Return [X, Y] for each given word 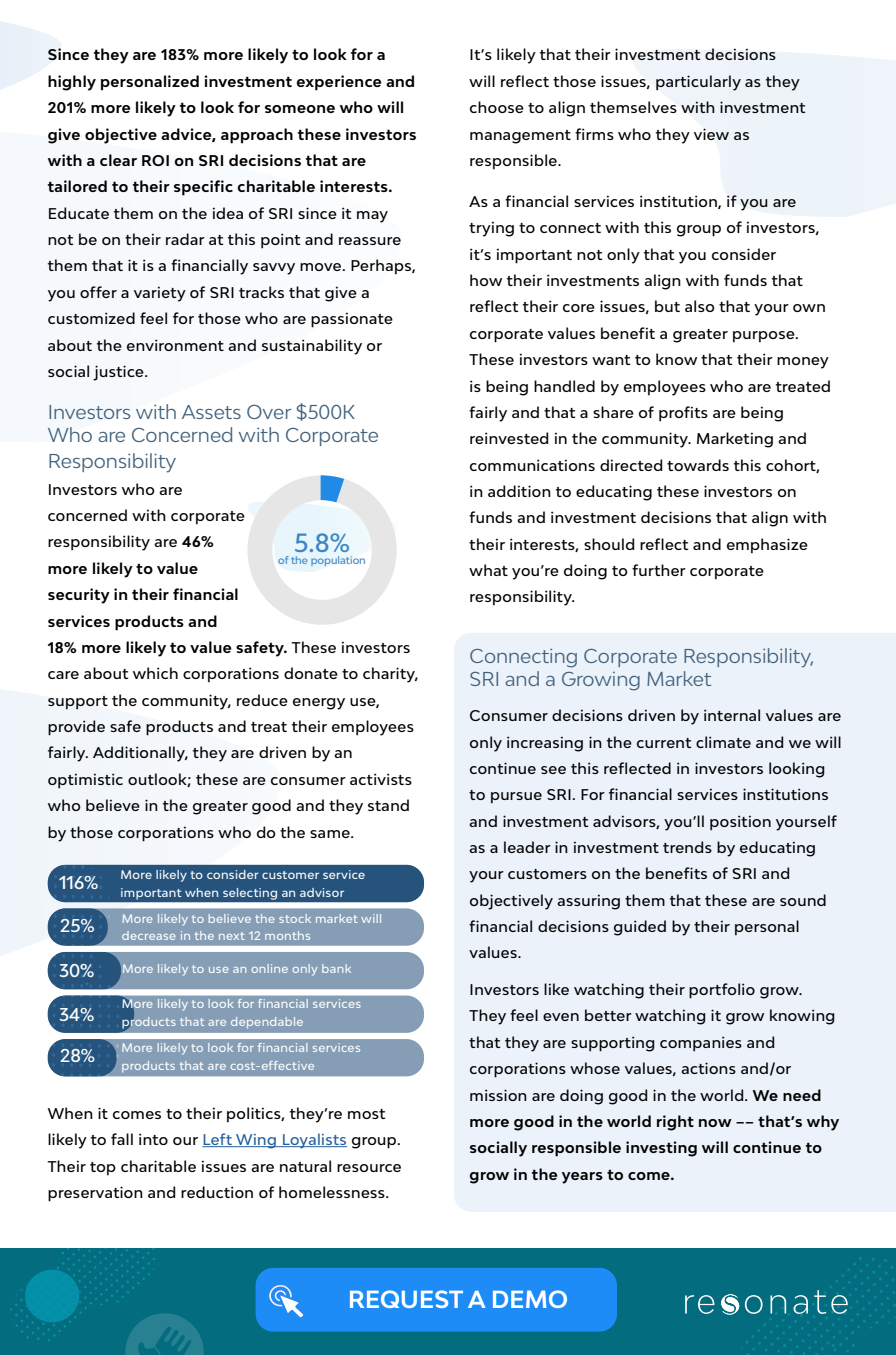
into [153, 1139]
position [740, 823]
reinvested [509, 438]
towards [698, 465]
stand [388, 805]
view [711, 134]
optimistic [85, 781]
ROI [155, 160]
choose [497, 107]
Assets [211, 412]
